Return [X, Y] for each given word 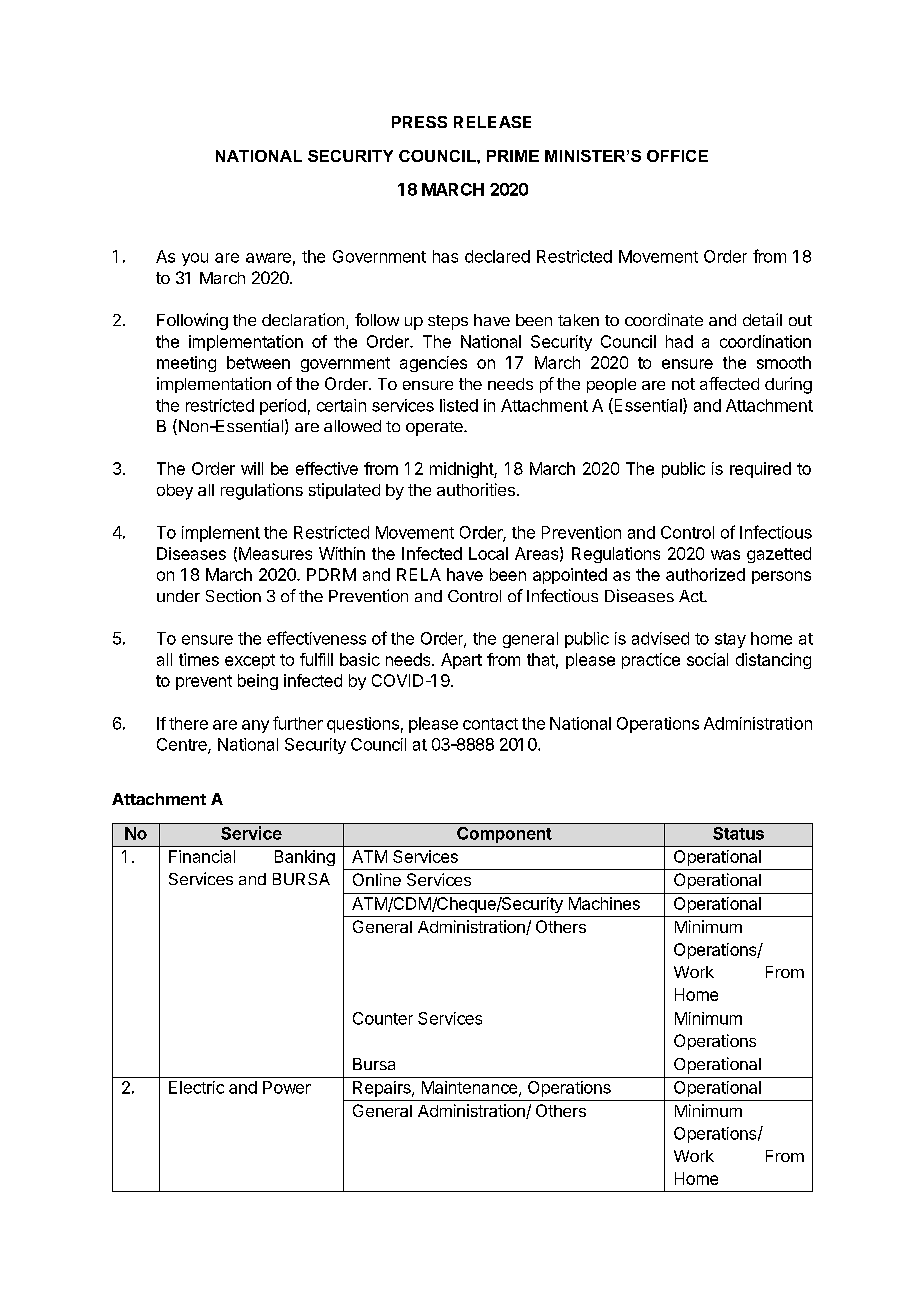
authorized [705, 574]
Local [488, 553]
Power [287, 1087]
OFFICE [677, 156]
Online [377, 879]
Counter [383, 1018]
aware [268, 258]
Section [233, 595]
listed [459, 405]
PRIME [513, 156]
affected [729, 383]
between [258, 362]
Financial [202, 856]
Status [738, 833]
